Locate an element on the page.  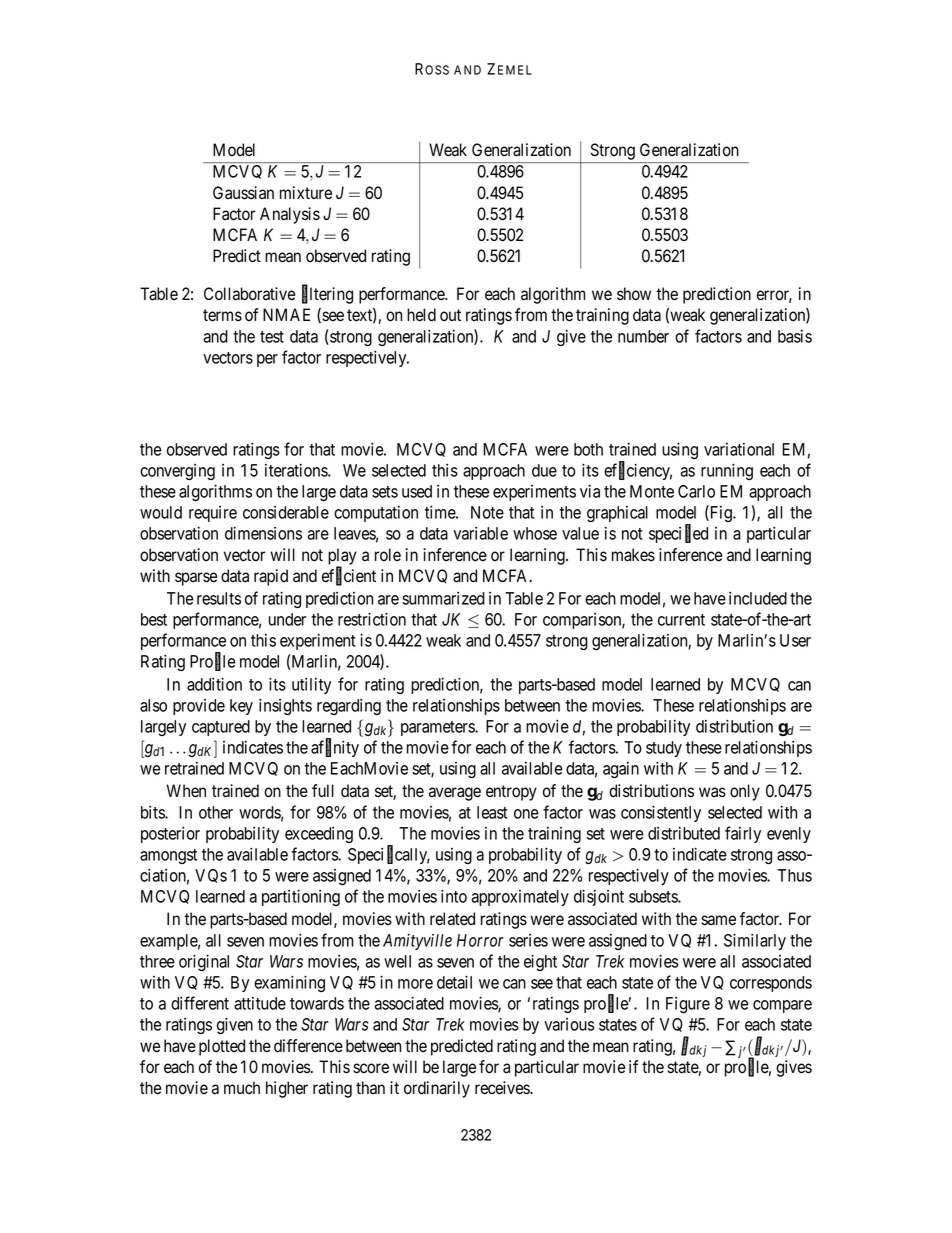
other is located at coordinates (216, 812).
